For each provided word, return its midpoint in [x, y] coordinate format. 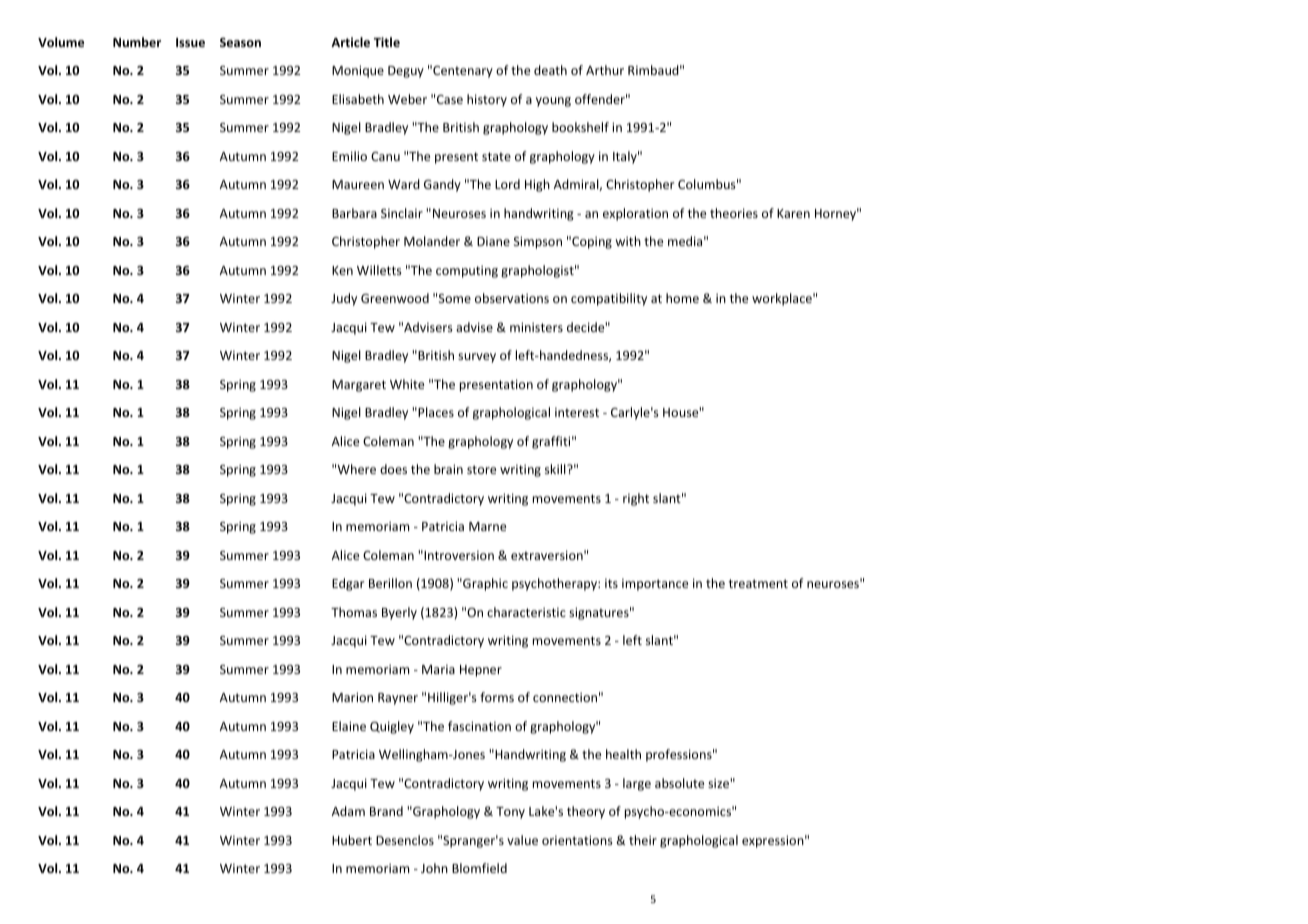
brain [448, 469]
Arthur [605, 70]
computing [467, 272]
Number [137, 42]
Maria [438, 669]
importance [655, 585]
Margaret [359, 386]
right [636, 499]
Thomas [354, 612]
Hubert [352, 840]
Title [387, 42]
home [682, 298]
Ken [342, 270]
